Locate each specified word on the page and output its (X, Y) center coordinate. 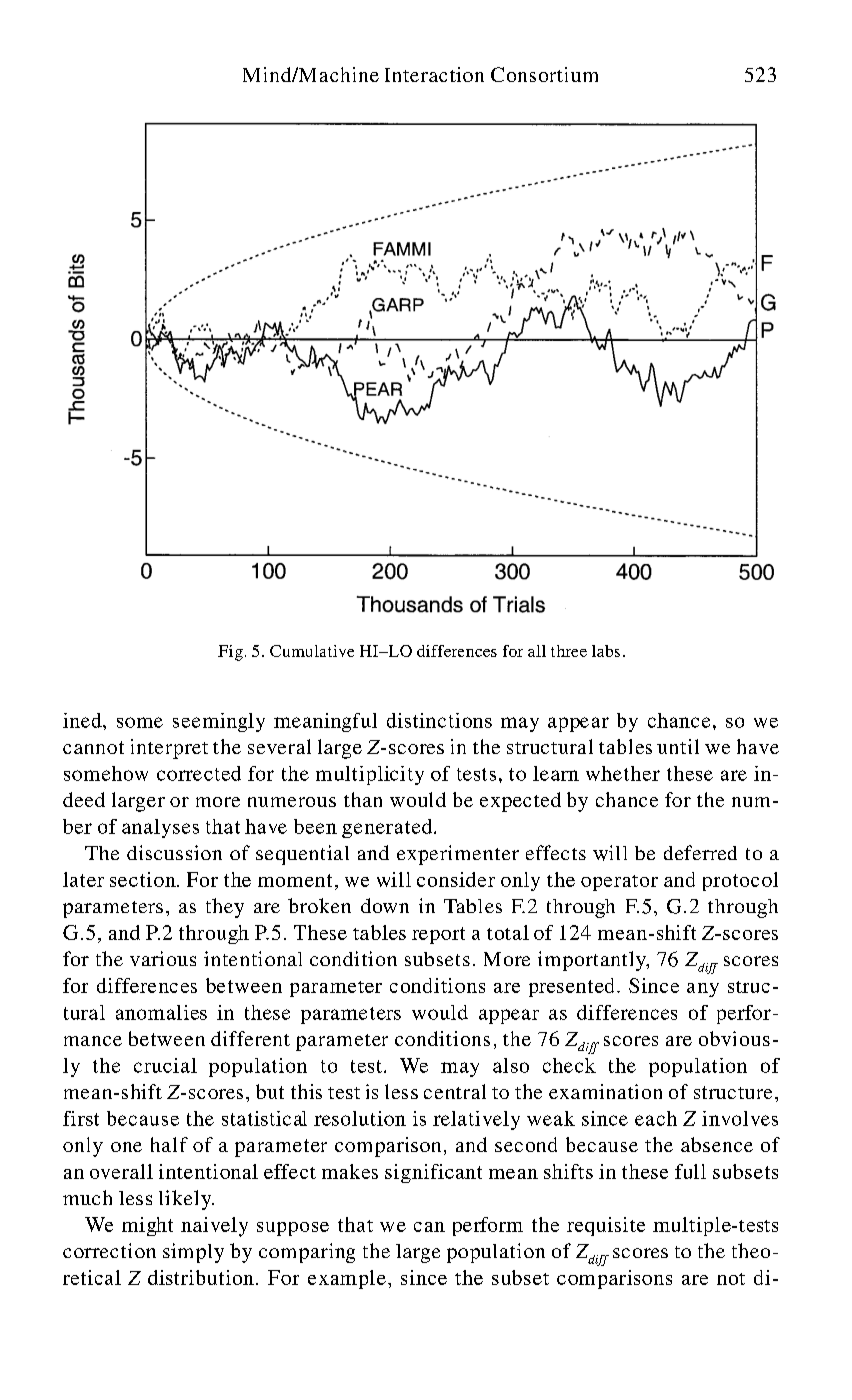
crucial (165, 1065)
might (147, 1226)
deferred (700, 852)
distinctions (439, 720)
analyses (160, 828)
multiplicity (370, 775)
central (455, 1091)
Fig (230, 653)
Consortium (544, 74)
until (678, 746)
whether (623, 773)
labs (606, 651)
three (569, 651)
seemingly (219, 722)
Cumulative (312, 651)
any (703, 990)
